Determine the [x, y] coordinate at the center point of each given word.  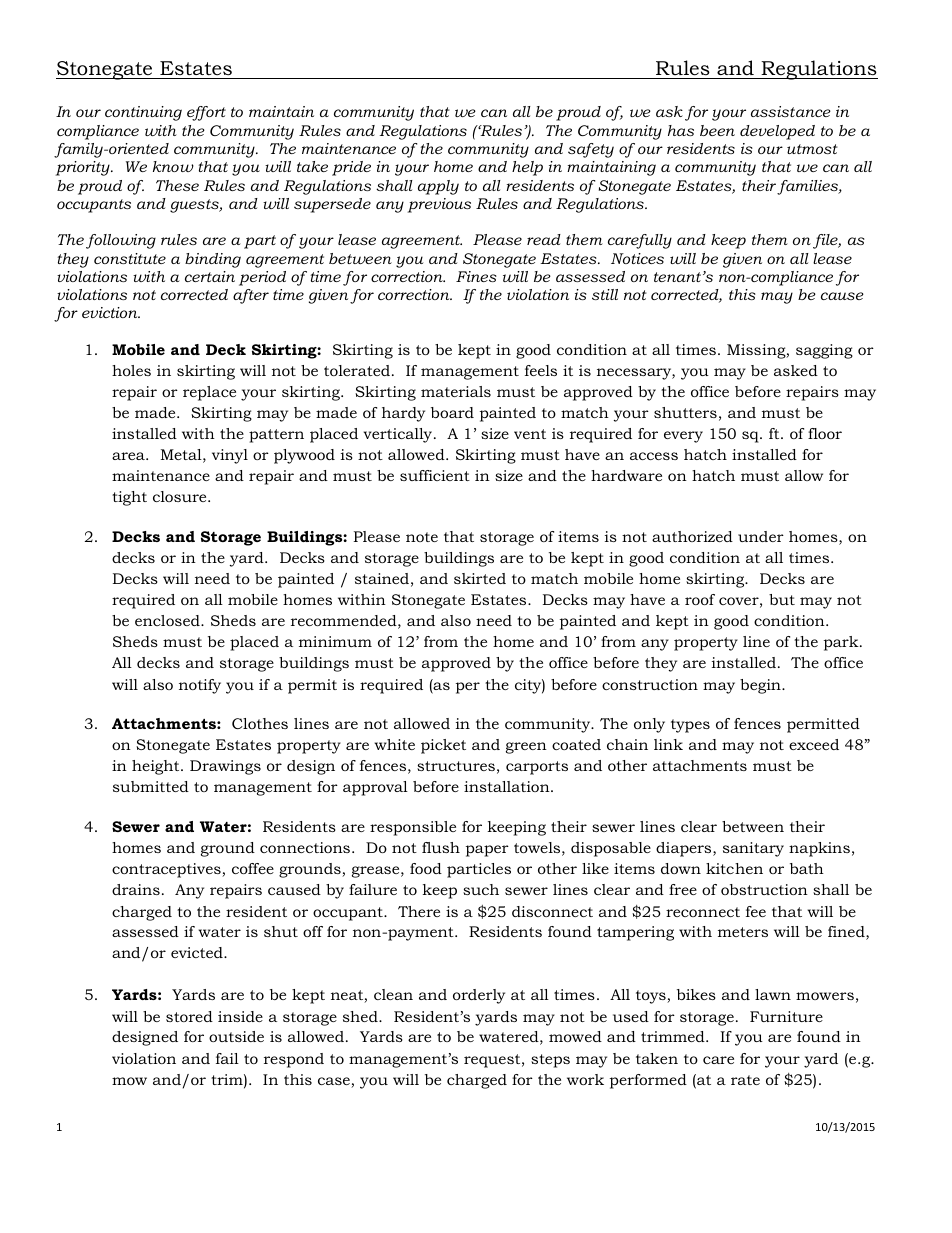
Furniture [786, 1016]
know [173, 166]
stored [189, 1016]
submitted [151, 786]
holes [131, 370]
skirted [480, 578]
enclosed [168, 620]
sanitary [753, 849]
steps [550, 1061]
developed [777, 132]
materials [456, 391]
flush [441, 847]
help [527, 168]
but [782, 599]
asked [796, 370]
